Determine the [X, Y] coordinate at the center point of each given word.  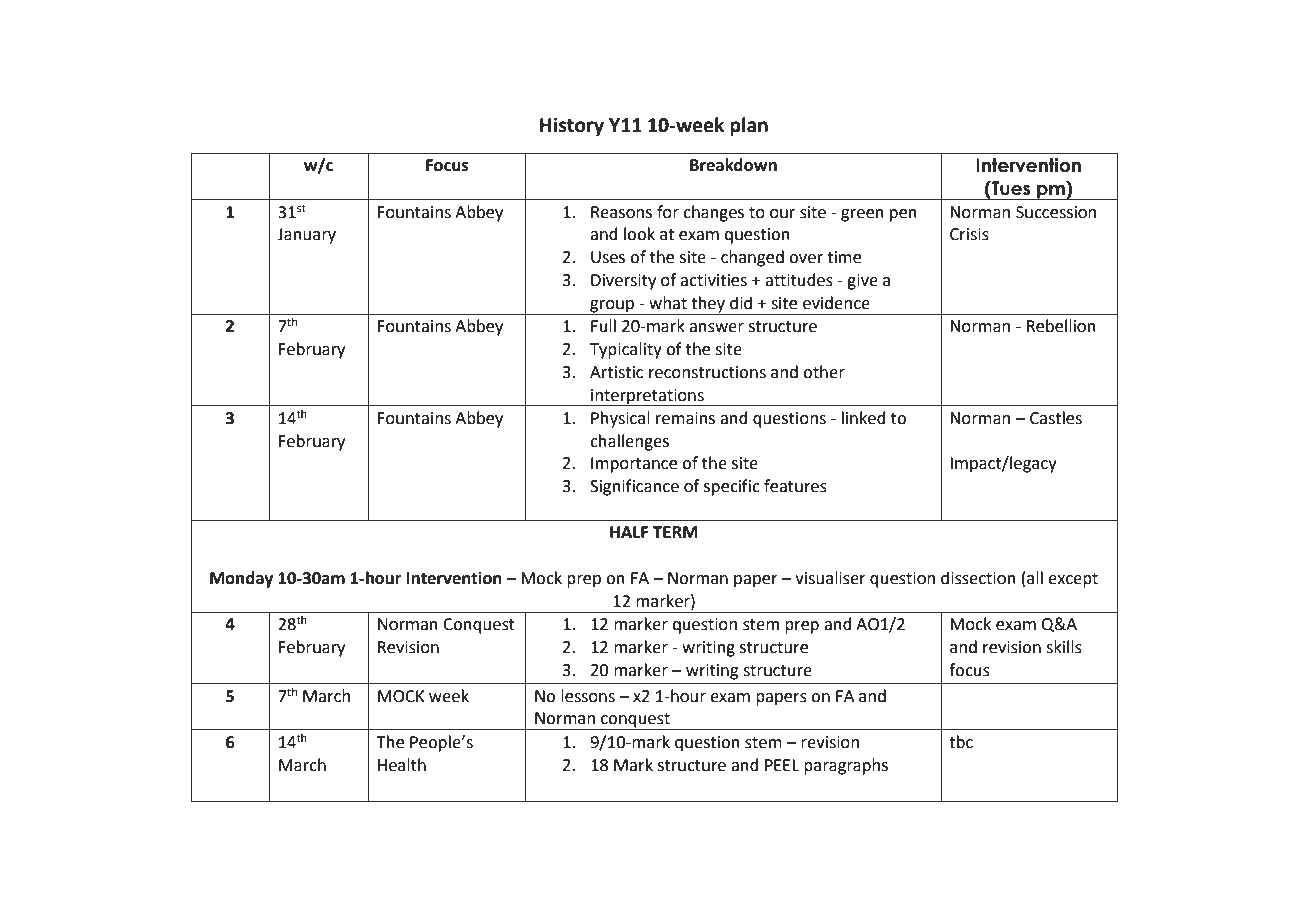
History [572, 126]
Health [402, 765]
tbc [961, 742]
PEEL [782, 765]
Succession [1056, 212]
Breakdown [733, 165]
